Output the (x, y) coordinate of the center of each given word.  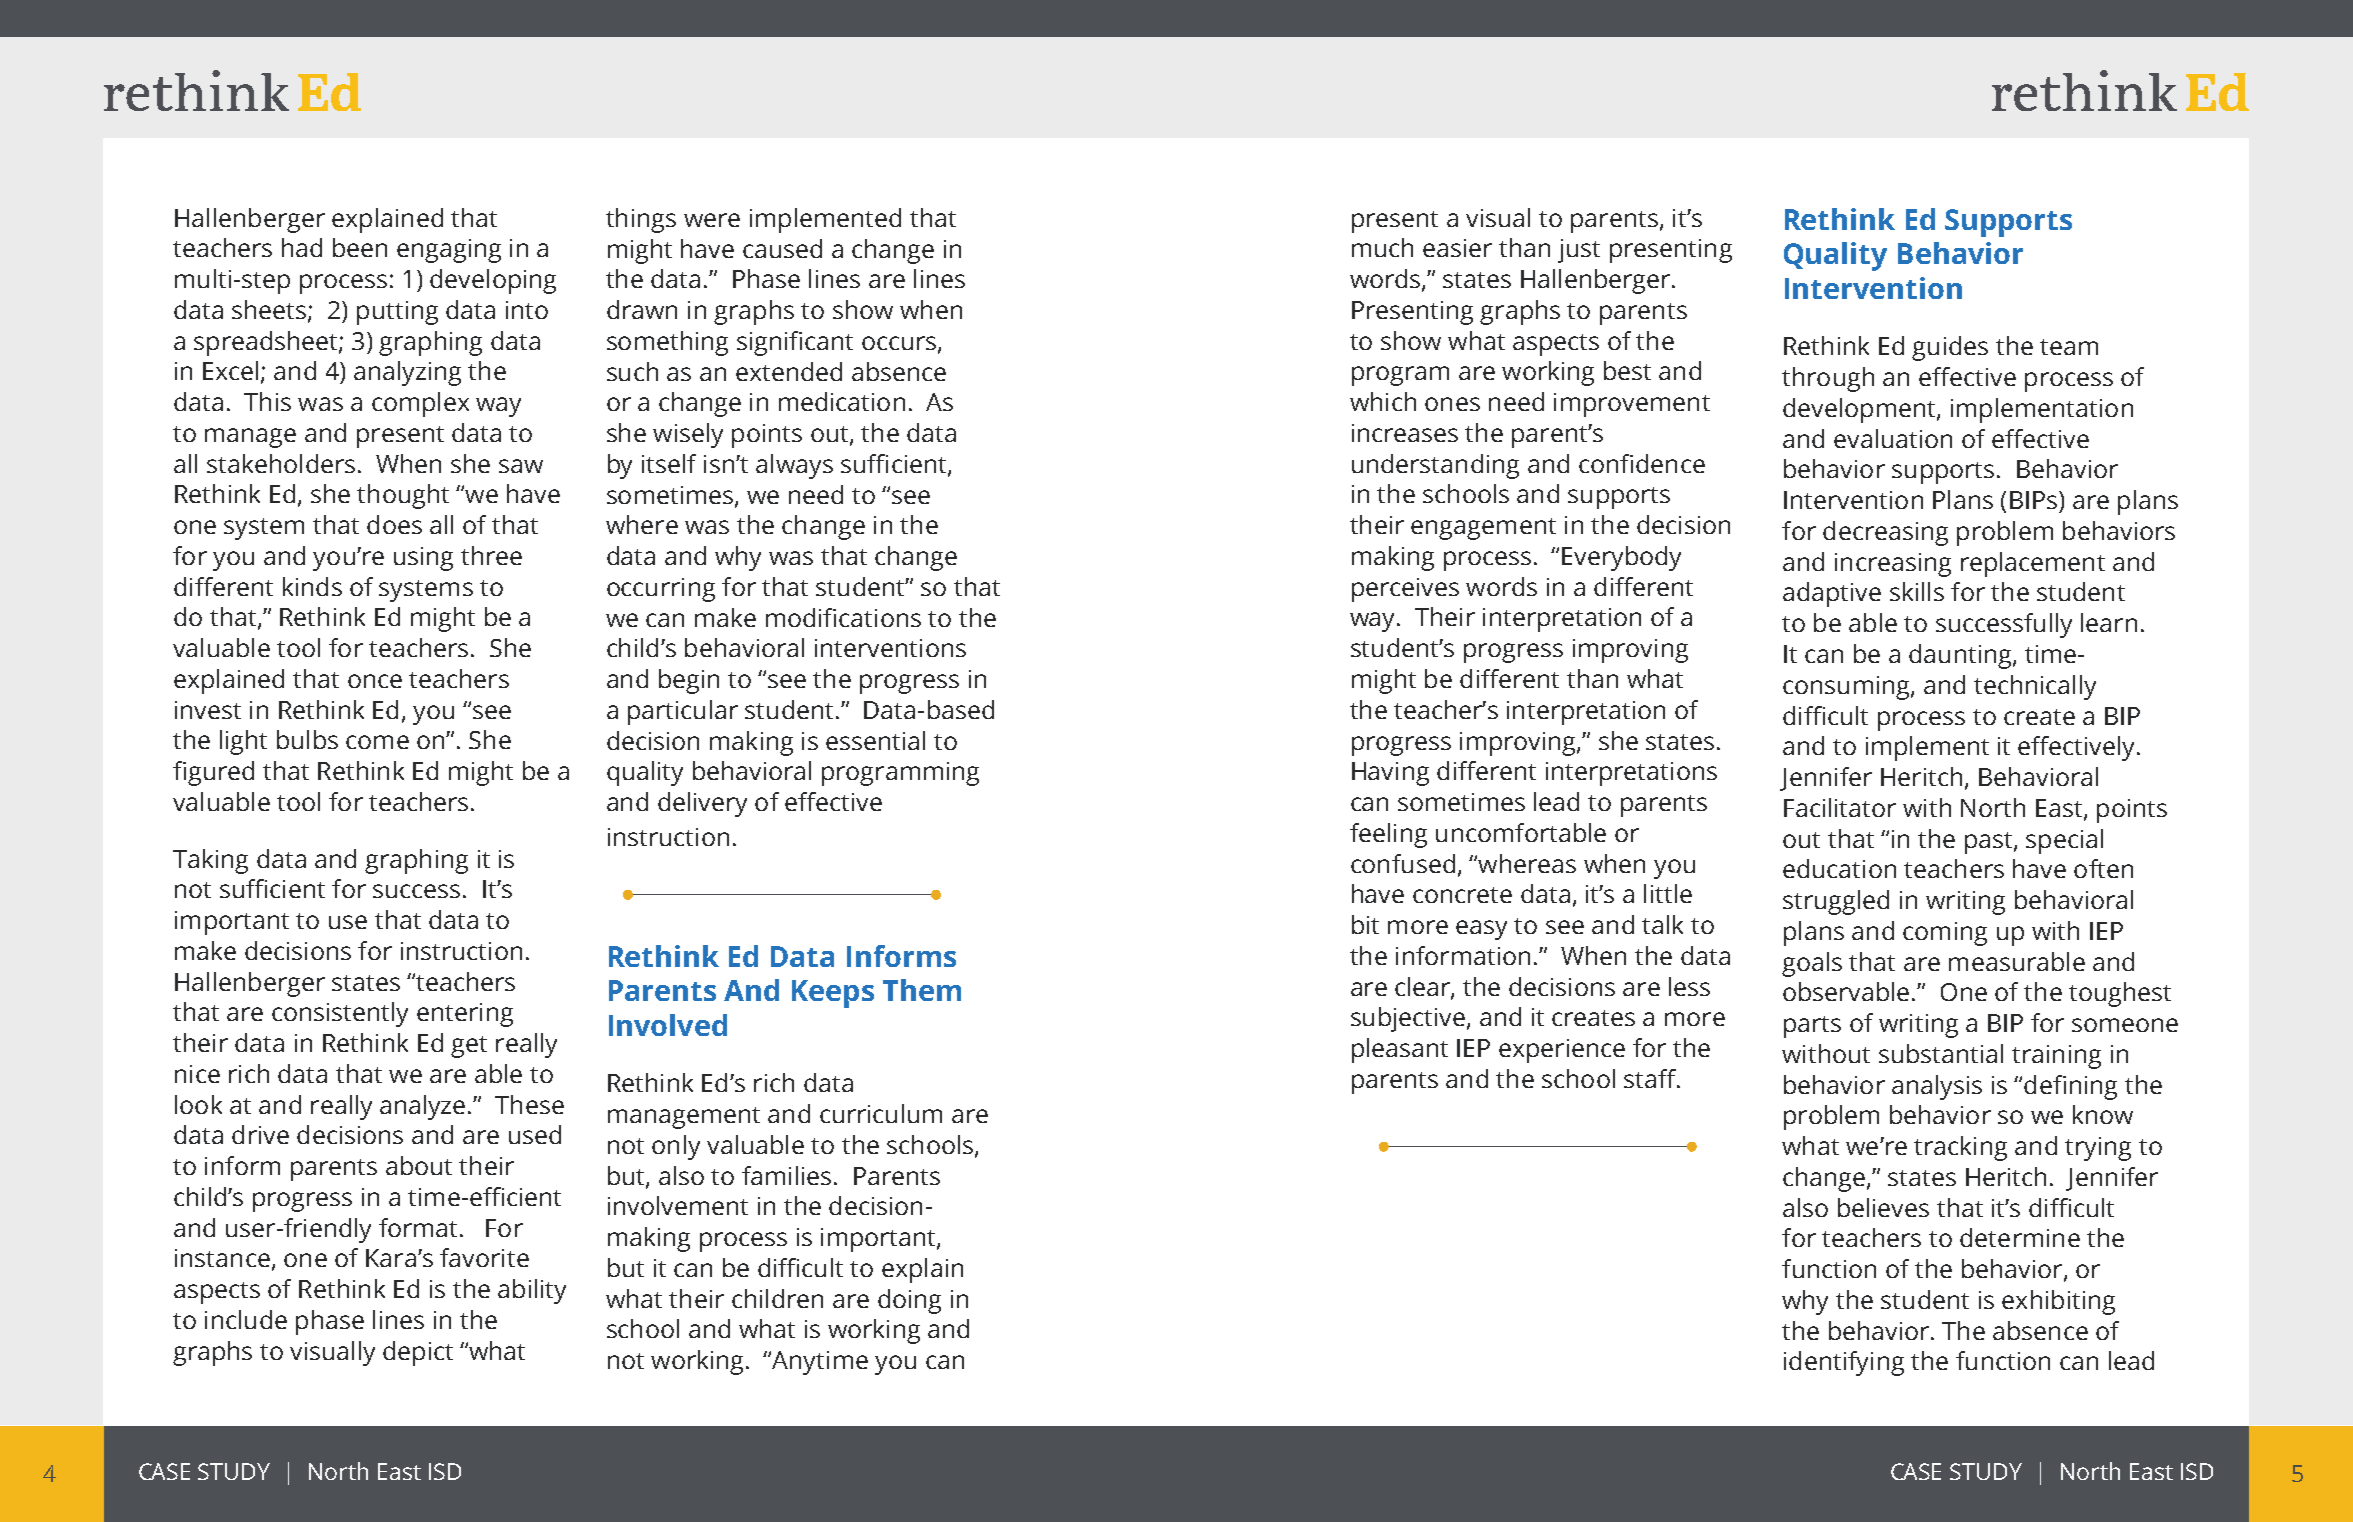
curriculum (881, 1113)
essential (875, 740)
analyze (422, 1107)
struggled (1836, 902)
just (1579, 251)
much (1382, 247)
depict (418, 1353)
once (375, 681)
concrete (1462, 895)
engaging (449, 251)
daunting (1961, 656)
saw (521, 466)
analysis (1937, 1087)
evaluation (1893, 438)
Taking (210, 861)
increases (1405, 433)
